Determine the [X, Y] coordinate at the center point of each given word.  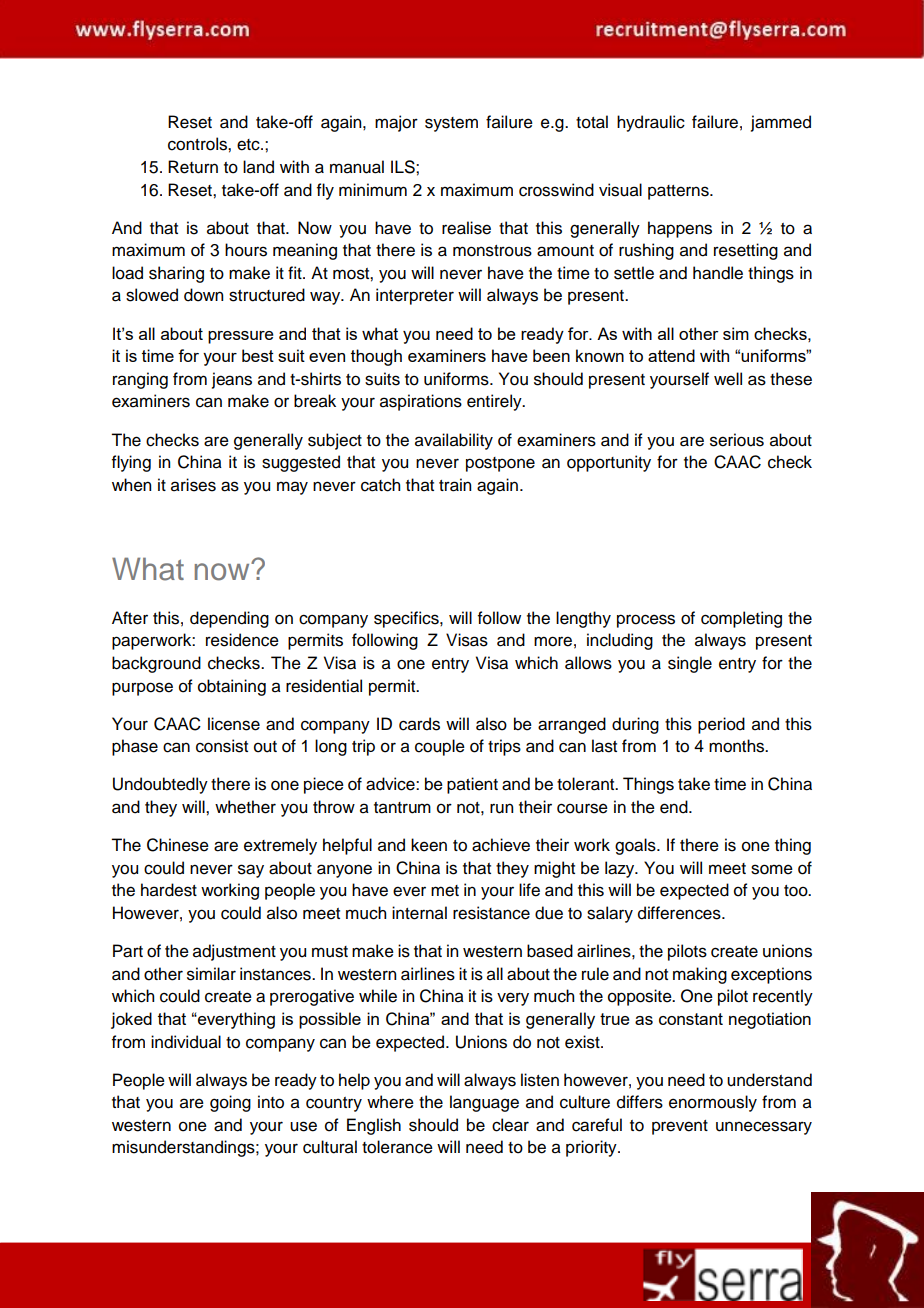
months [738, 746]
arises [193, 485]
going [230, 1103]
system [451, 124]
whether [245, 807]
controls [198, 144]
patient [472, 785]
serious [737, 440]
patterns [679, 192]
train [455, 485]
